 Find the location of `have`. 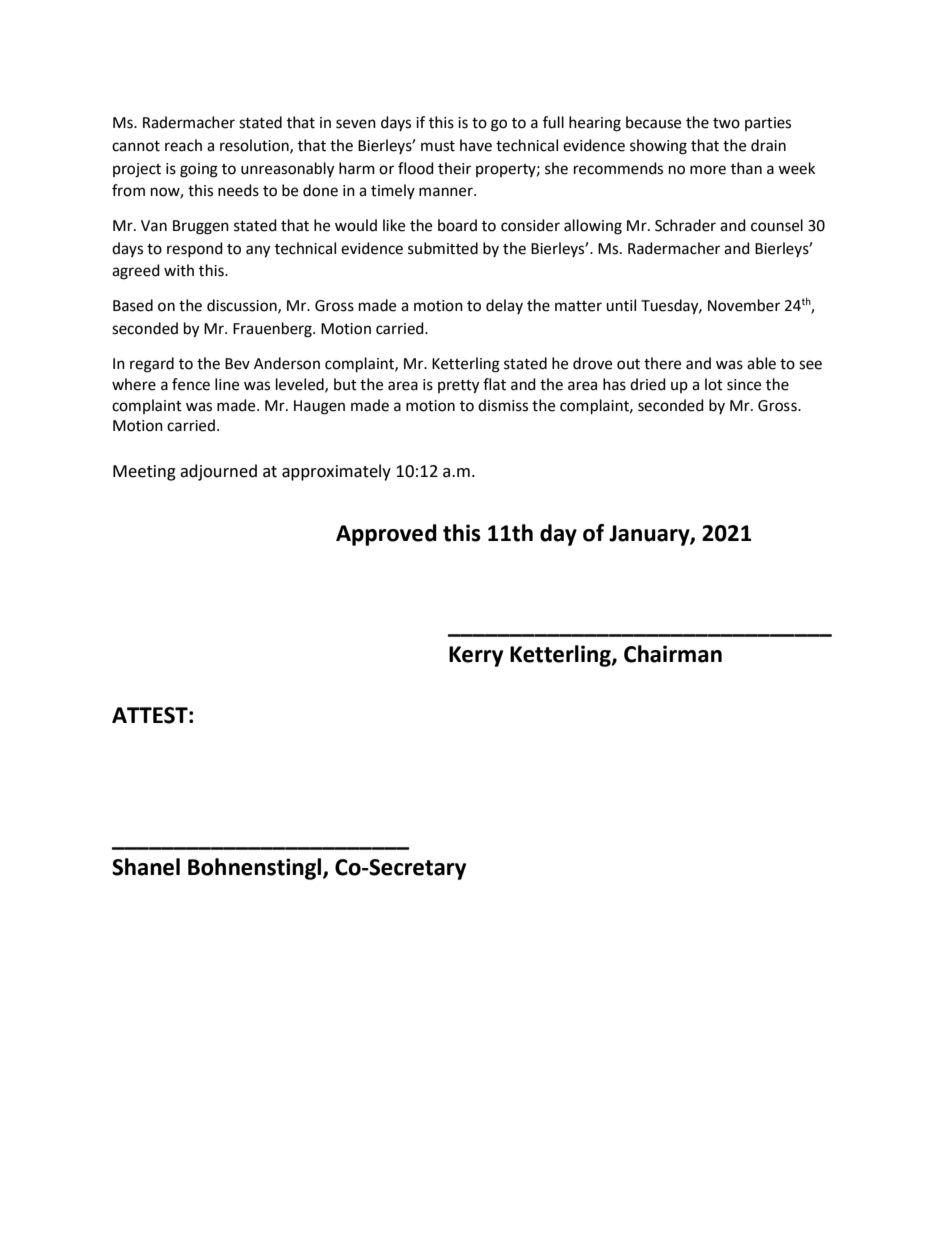

have is located at coordinates (476, 145).
